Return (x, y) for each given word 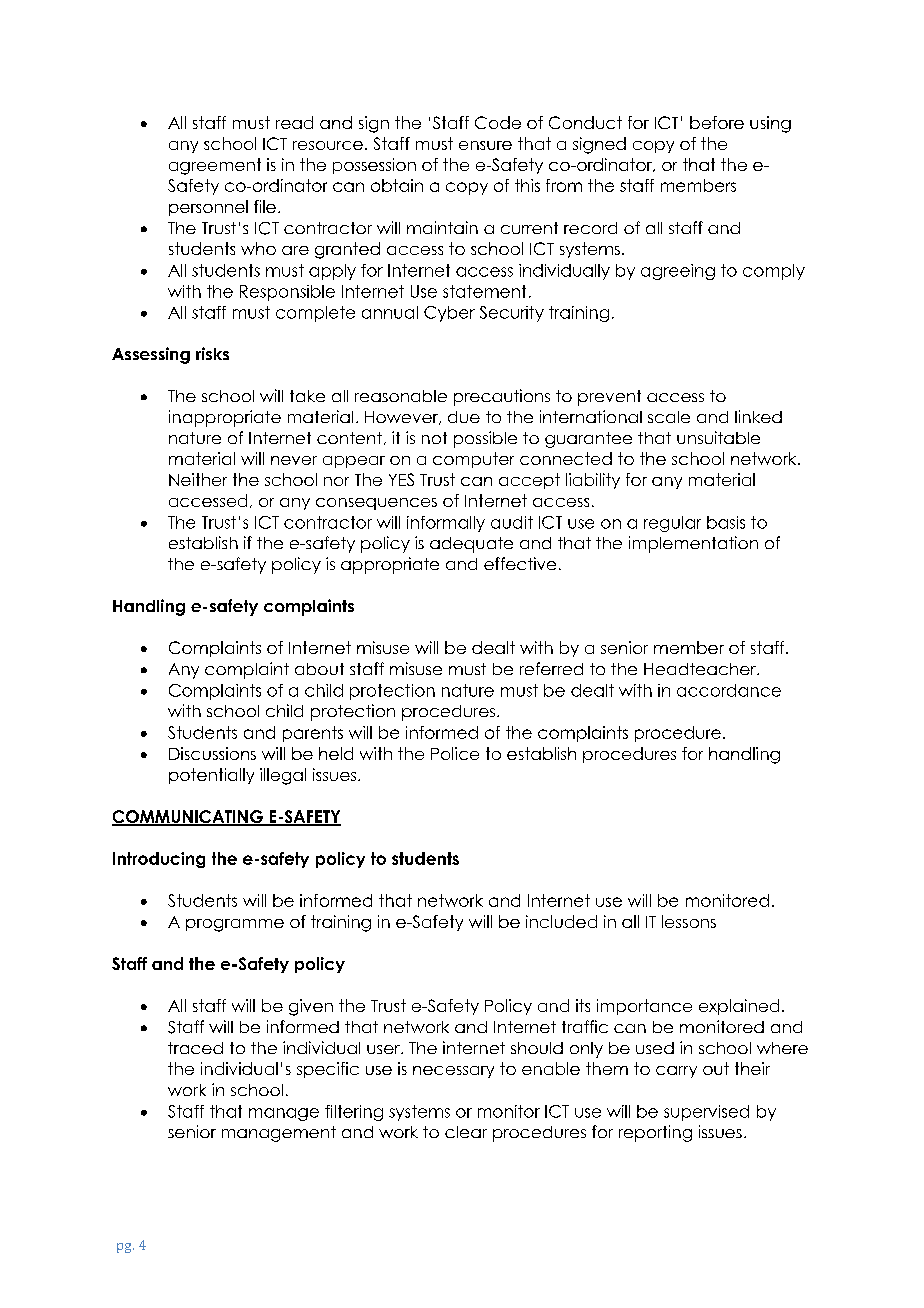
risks (212, 353)
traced (195, 1048)
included (561, 921)
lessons (689, 921)
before (717, 122)
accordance (729, 690)
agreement (215, 166)
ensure (485, 145)
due (464, 417)
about (319, 669)
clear (466, 1132)
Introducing (159, 860)
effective (520, 563)
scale (669, 417)
